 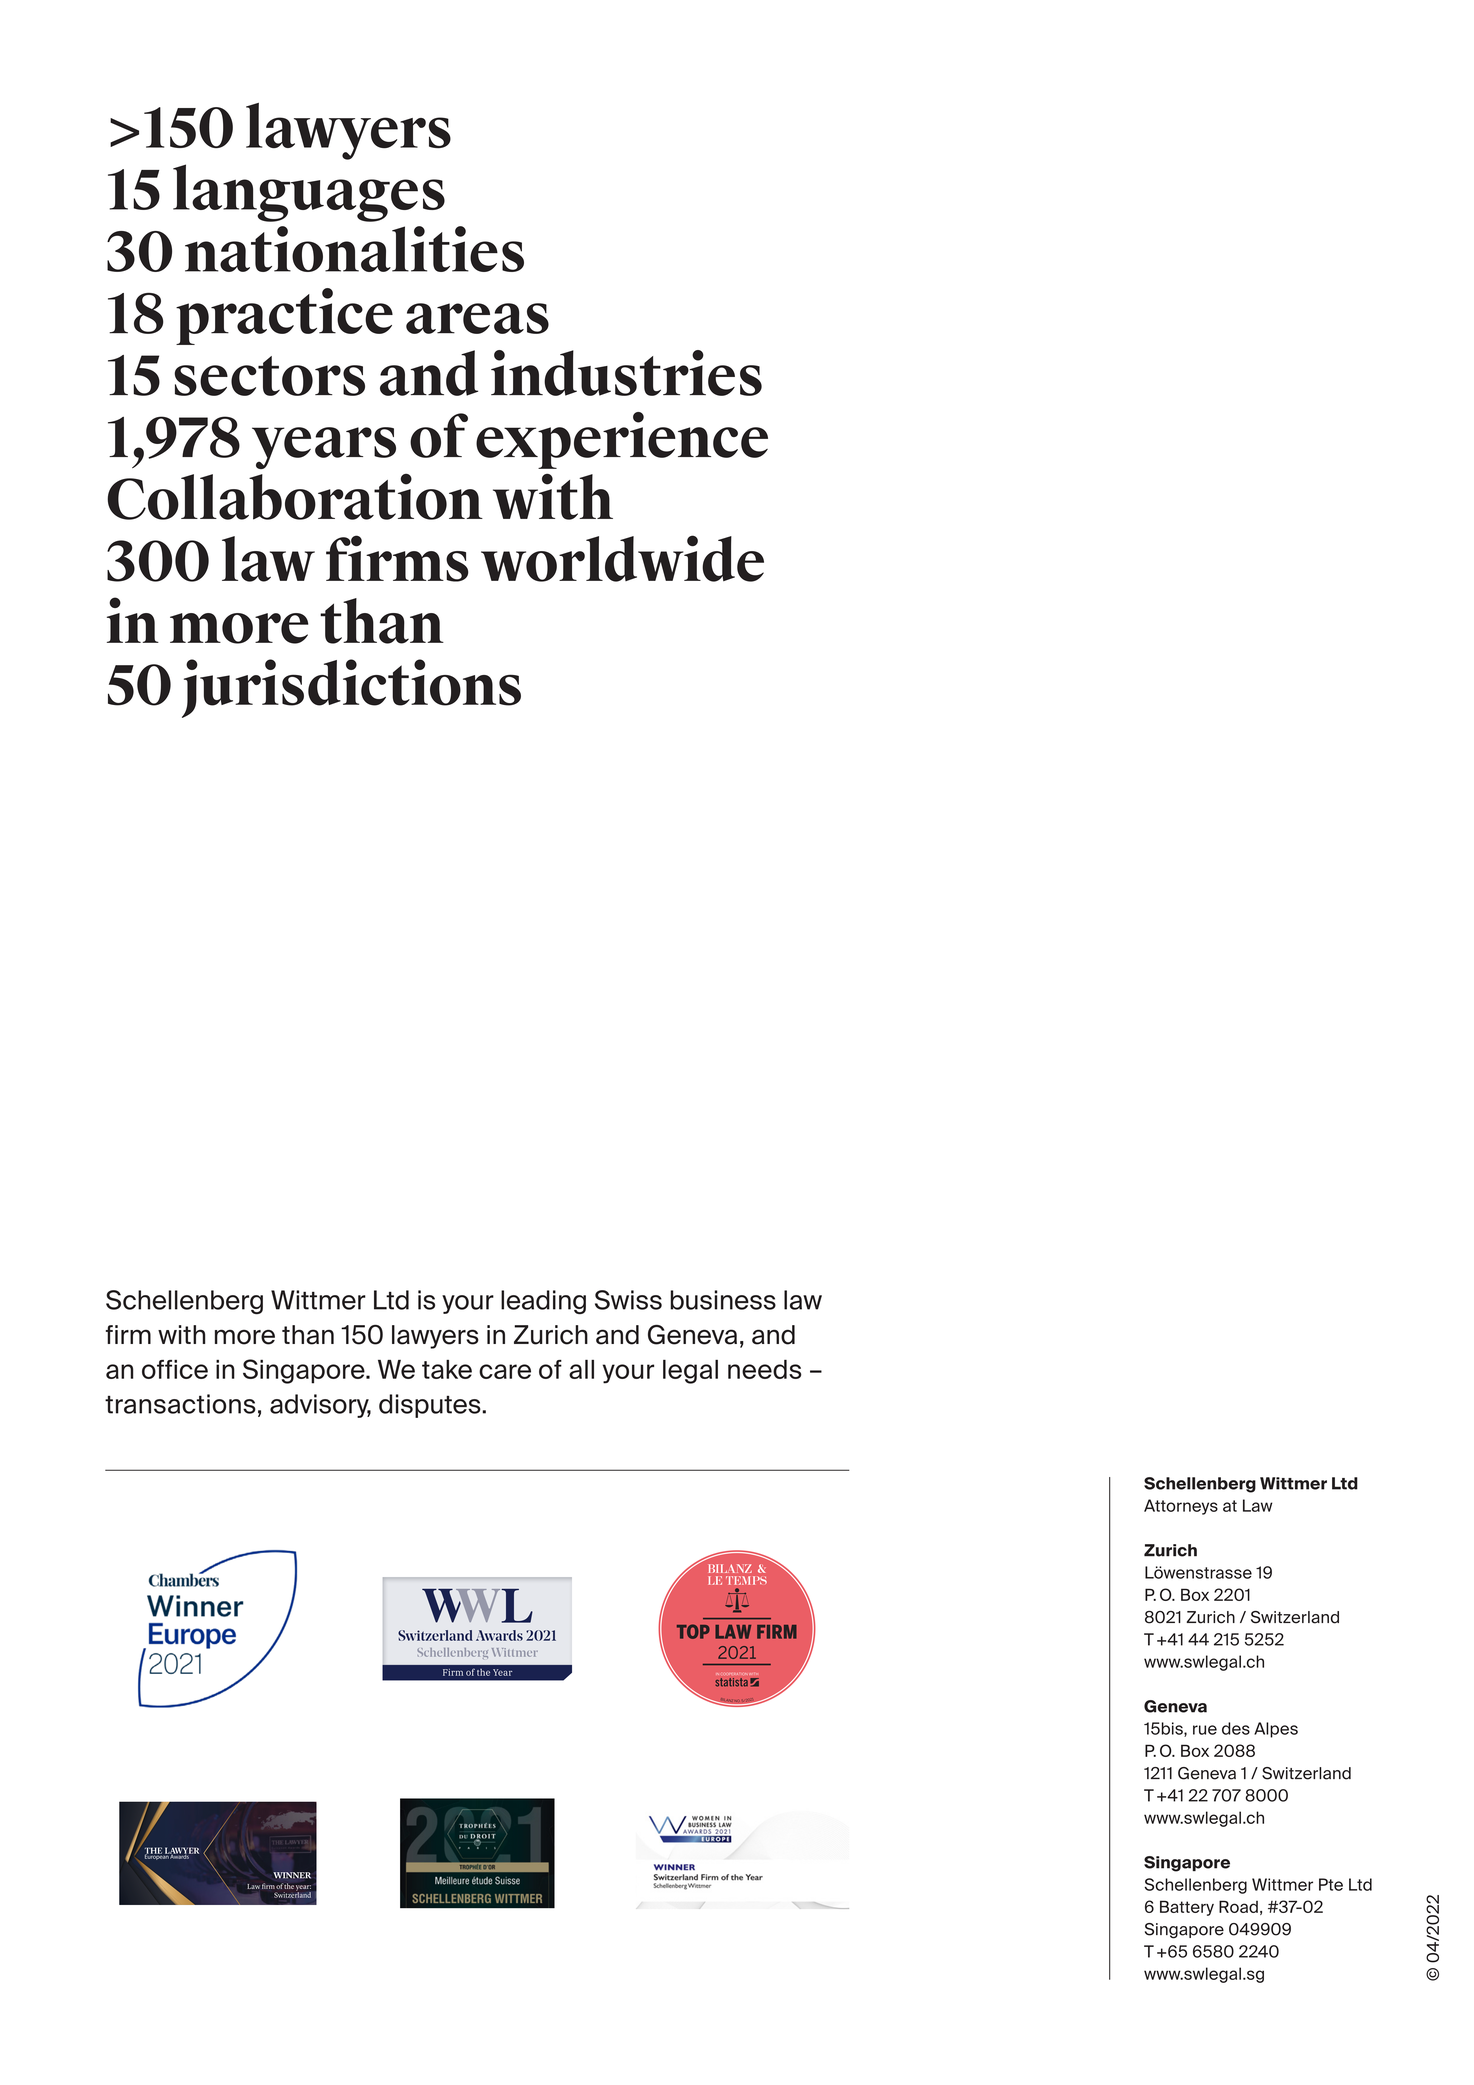 What do you see at coordinates (626, 373) in the document?
I see `industries` at bounding box center [626, 373].
